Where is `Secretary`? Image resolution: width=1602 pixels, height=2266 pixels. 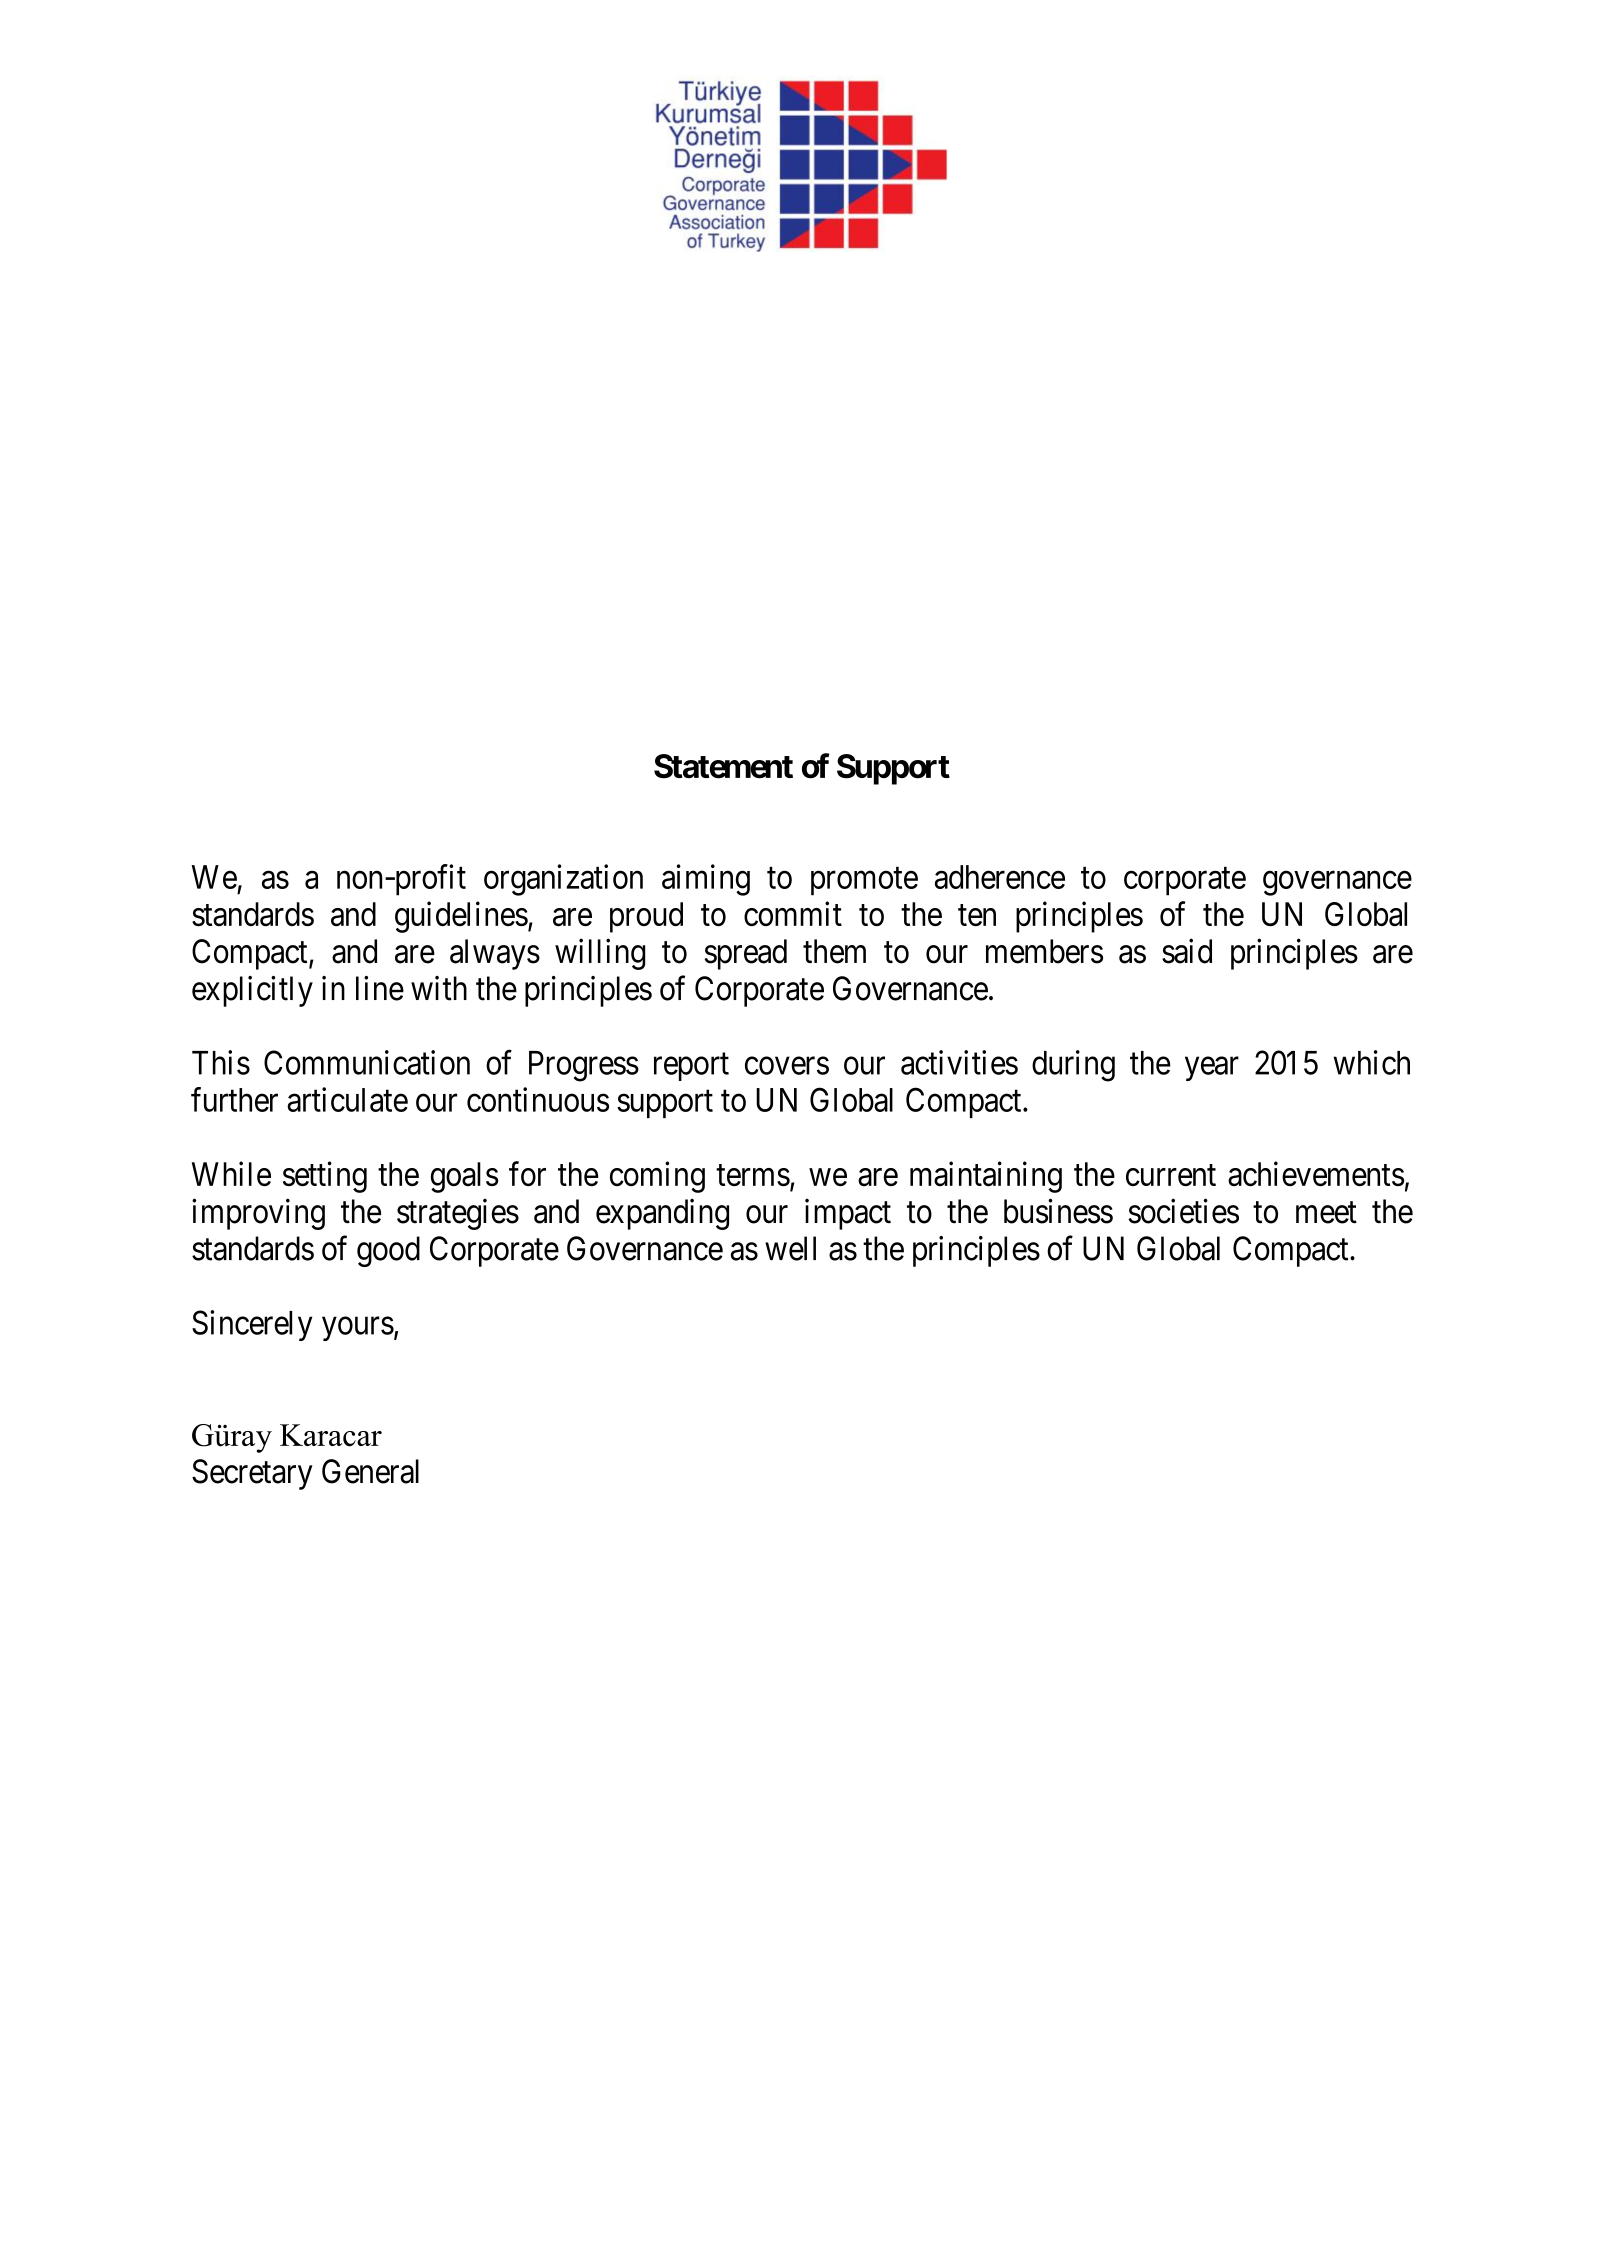 Secretary is located at coordinates (252, 1474).
